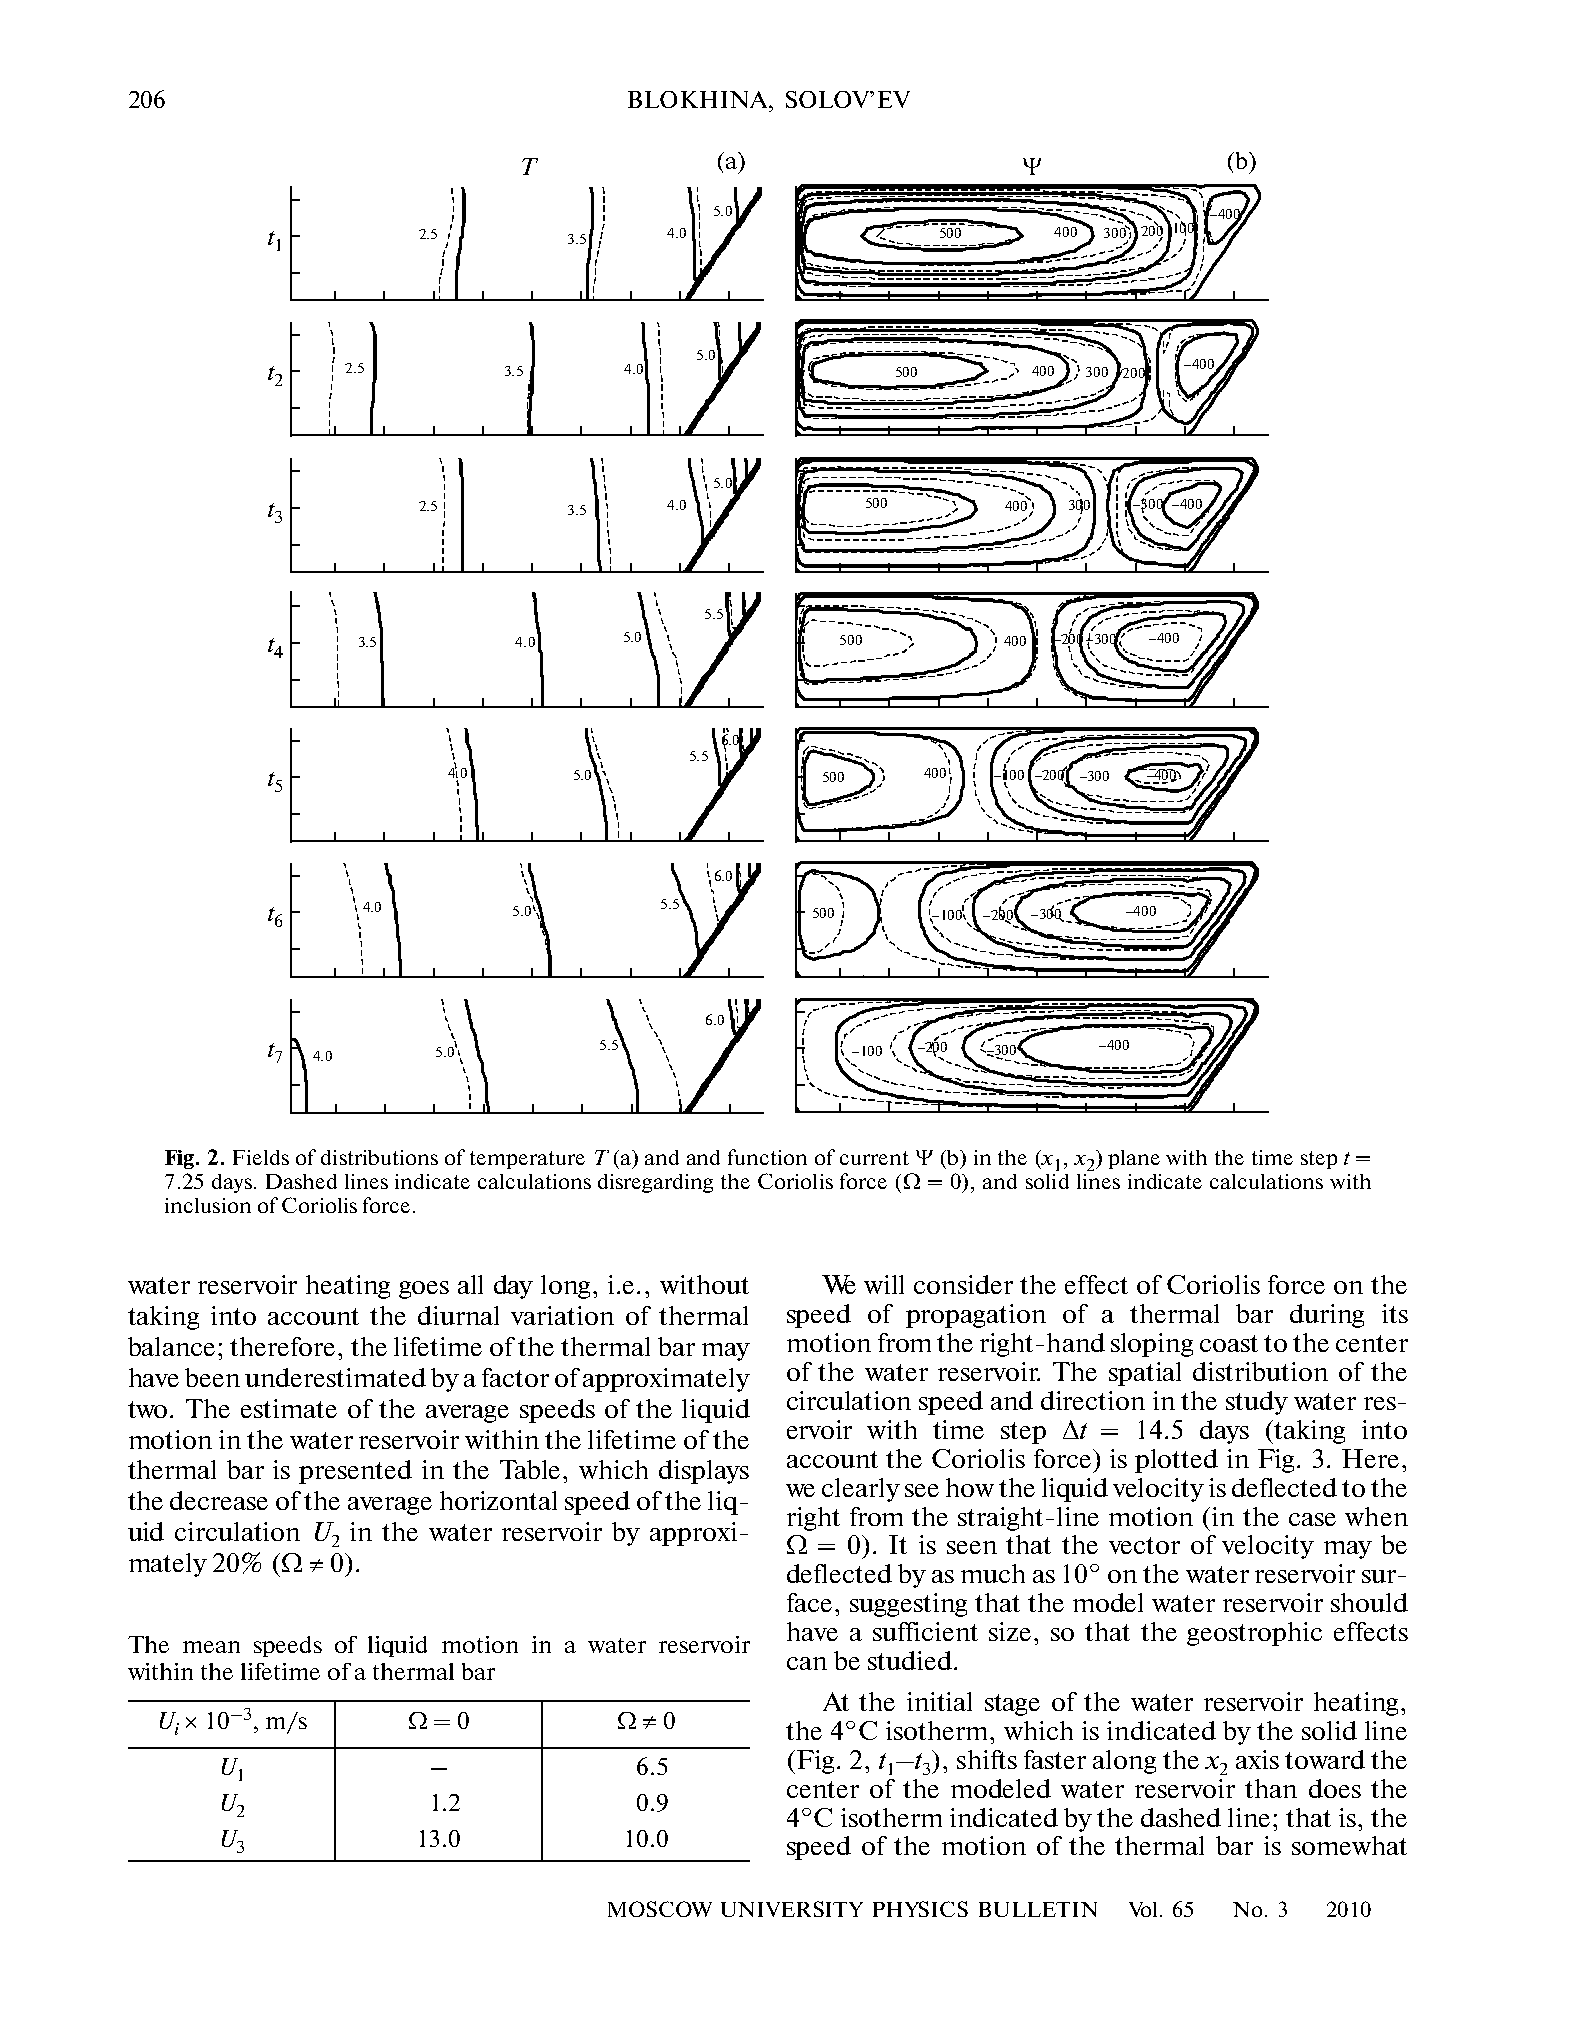 The width and height of the document is (1579, 2043). What do you see at coordinates (211, 1647) in the document?
I see `mean` at bounding box center [211, 1647].
